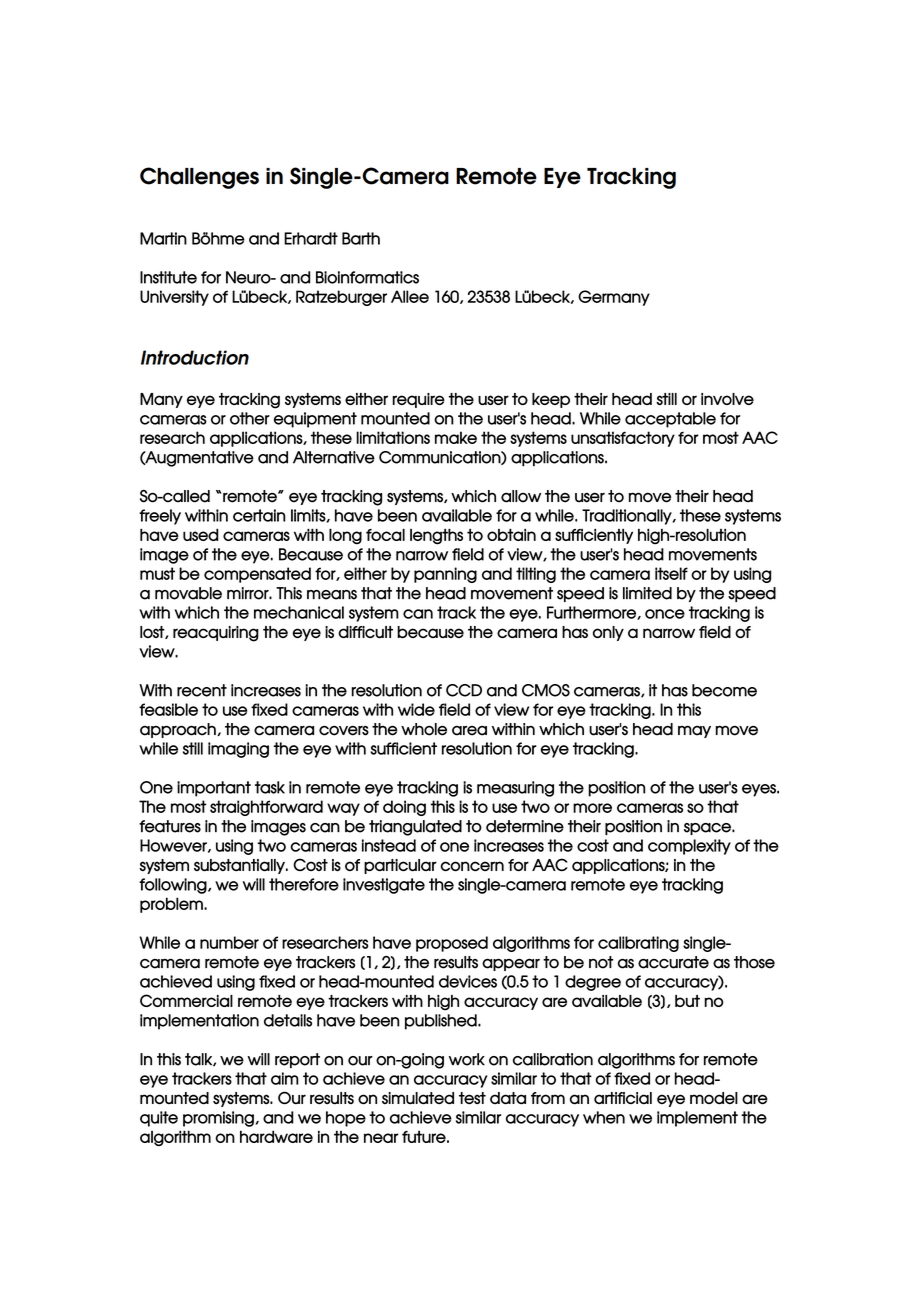 This document has height=1308, width=924. Describe the element at coordinates (199, 178) in the document. I see `Challenges` at that location.
